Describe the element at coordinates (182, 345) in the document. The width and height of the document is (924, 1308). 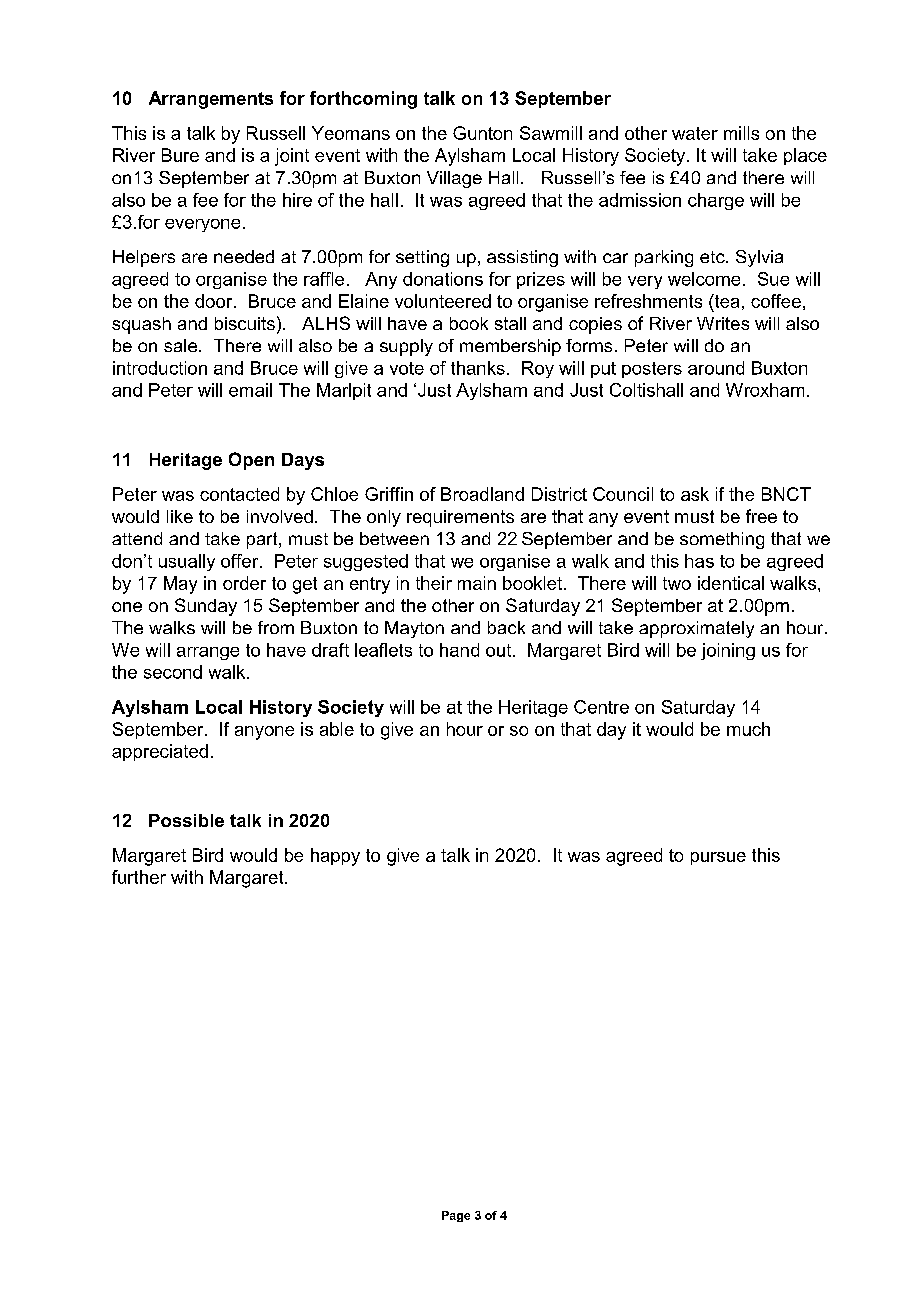
I see `sale` at that location.
